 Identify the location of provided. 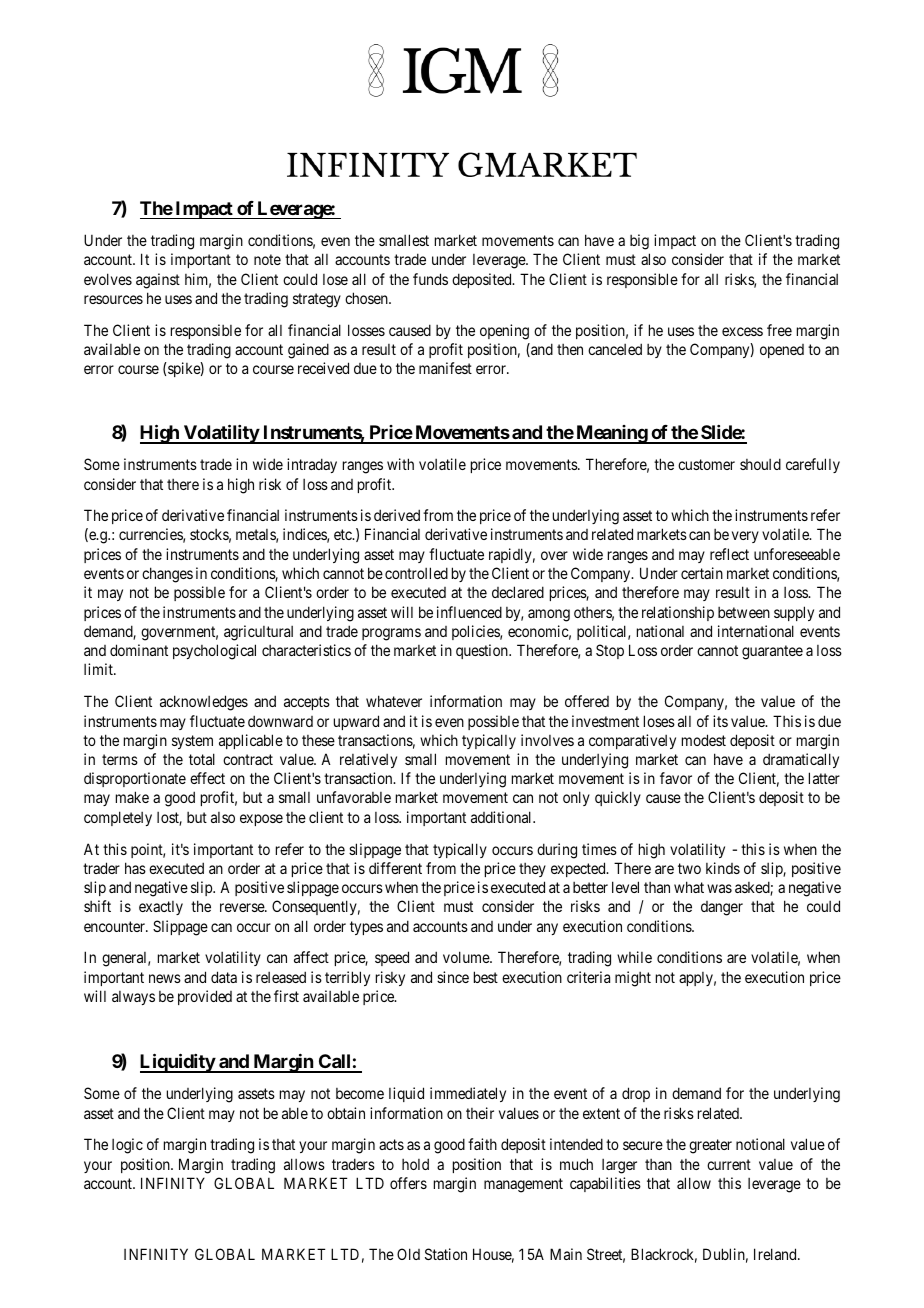
(205, 997).
